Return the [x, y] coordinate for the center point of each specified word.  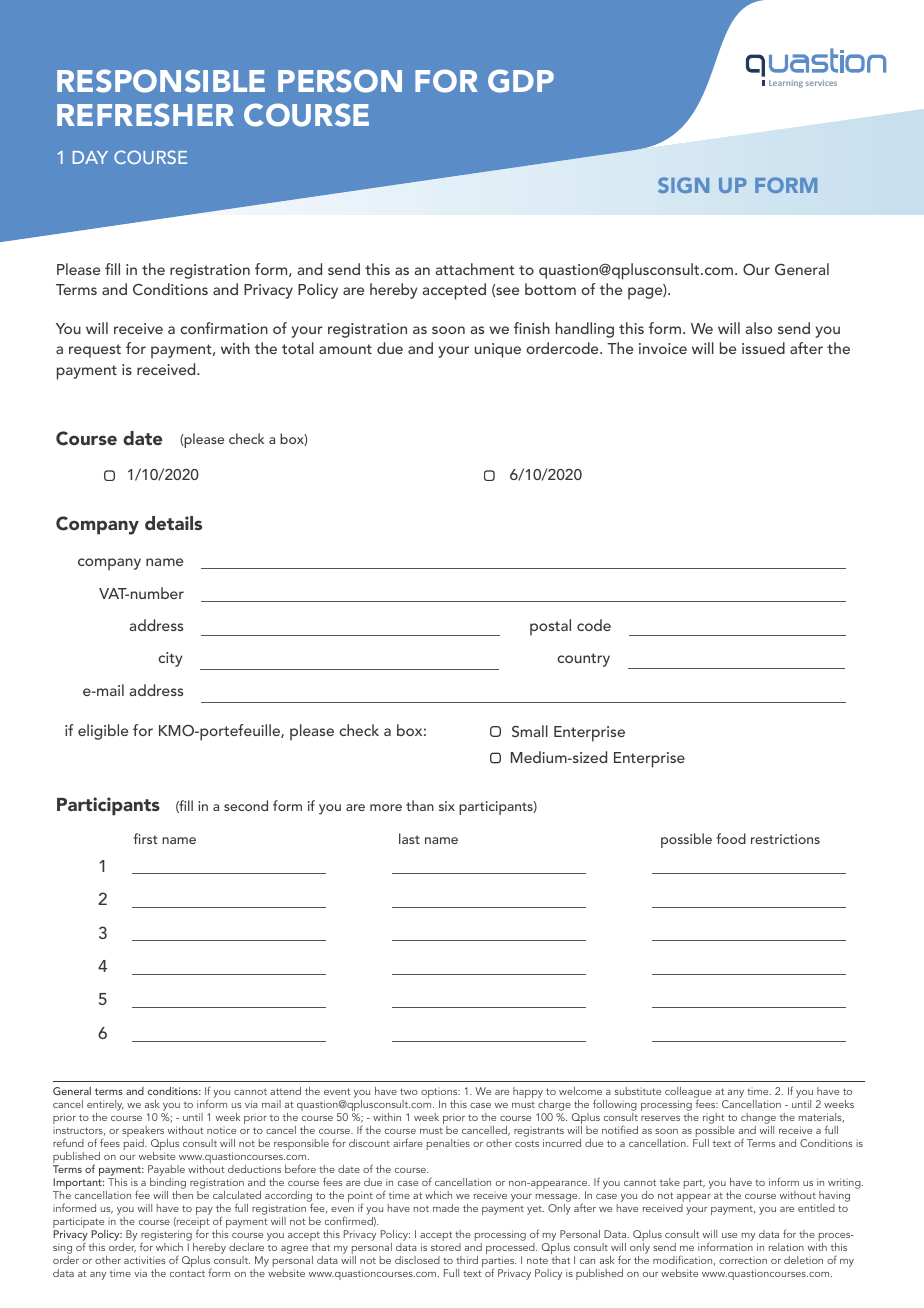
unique [498, 350]
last [409, 838]
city [170, 659]
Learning [786, 84]
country [583, 660]
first [145, 838]
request [95, 351]
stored [446, 1247]
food [731, 838]
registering [167, 1237]
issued [763, 348]
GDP [521, 81]
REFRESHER [145, 115]
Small [530, 731]
